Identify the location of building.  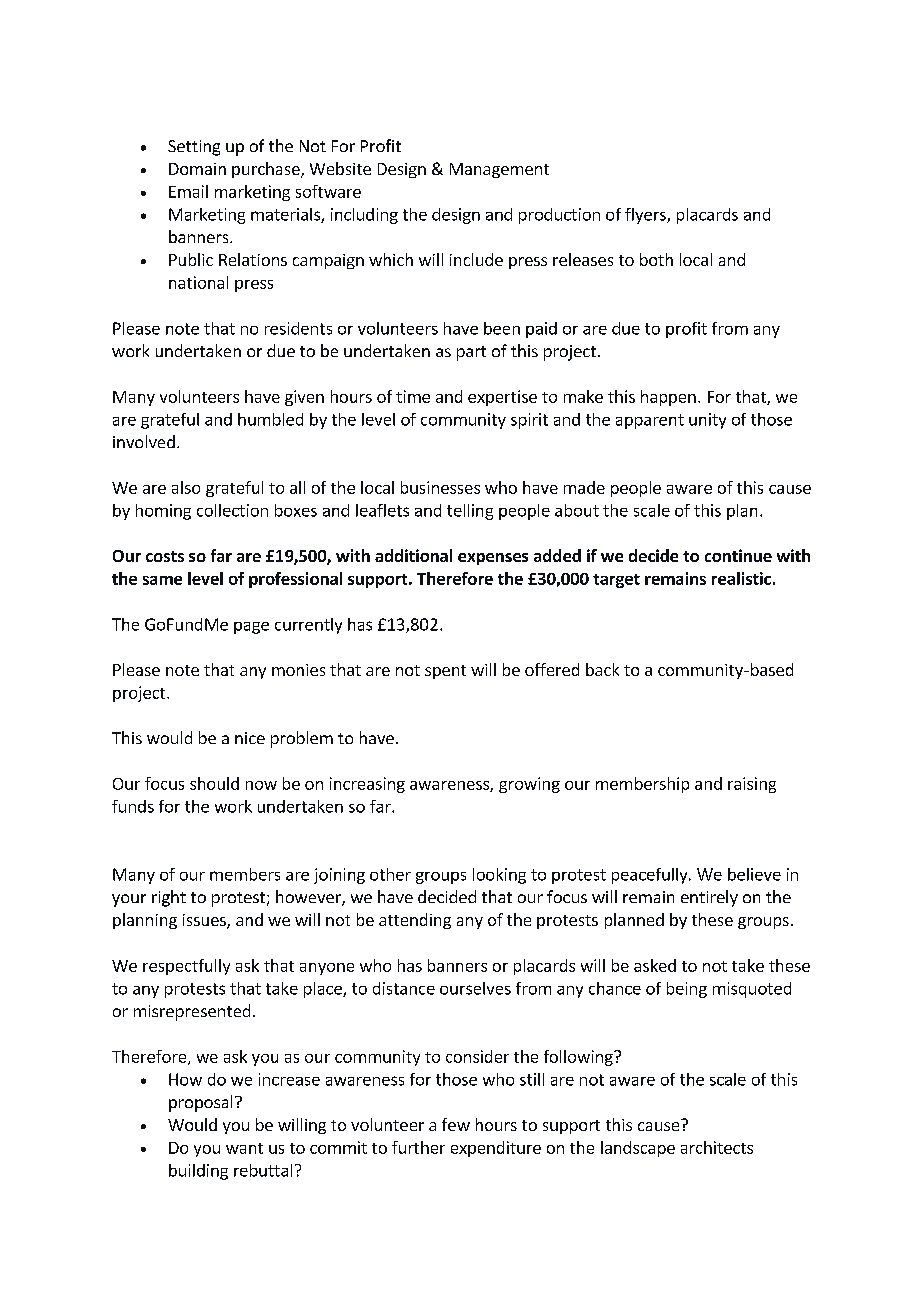
(198, 1172).
